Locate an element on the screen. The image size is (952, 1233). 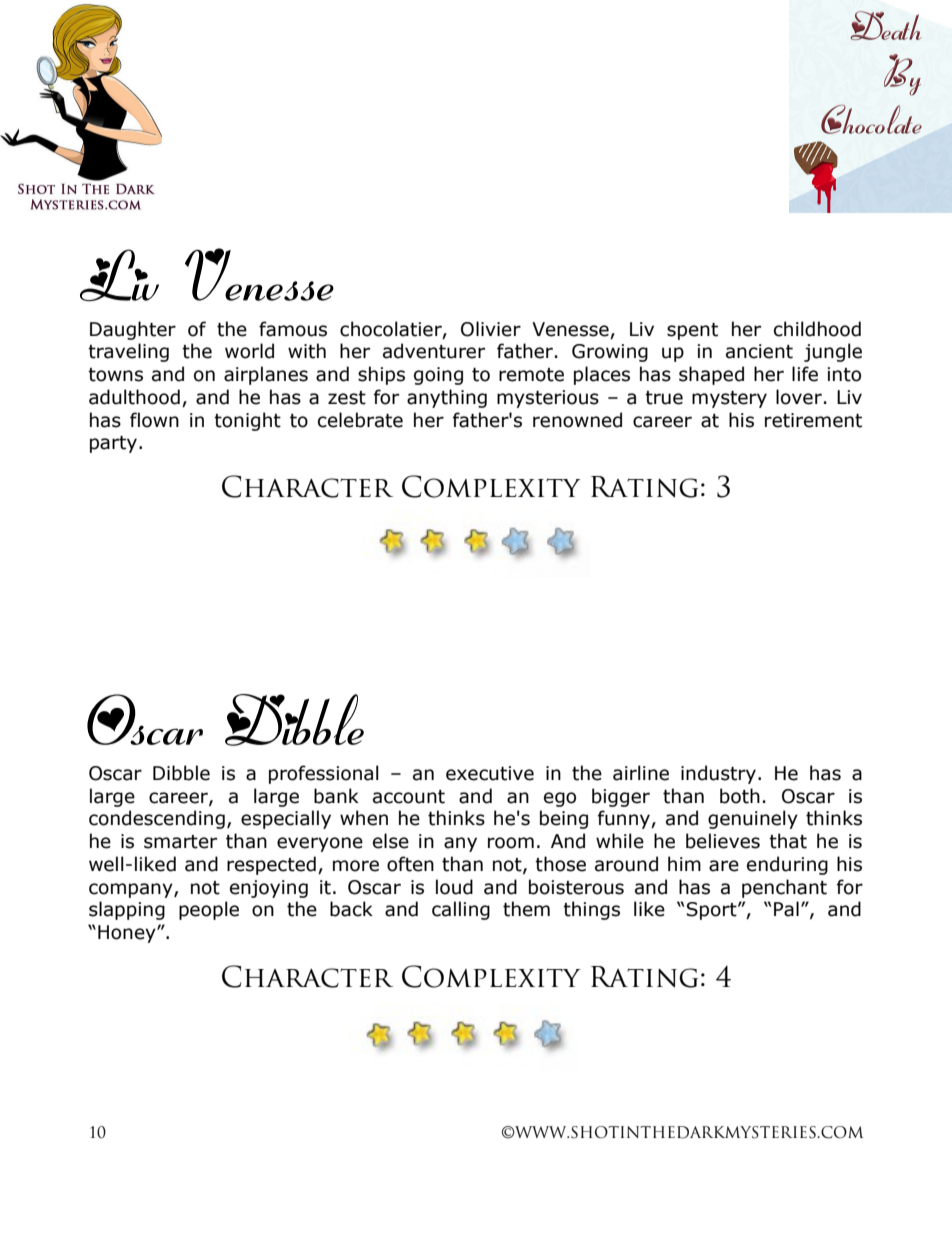
industry is located at coordinates (718, 774).
